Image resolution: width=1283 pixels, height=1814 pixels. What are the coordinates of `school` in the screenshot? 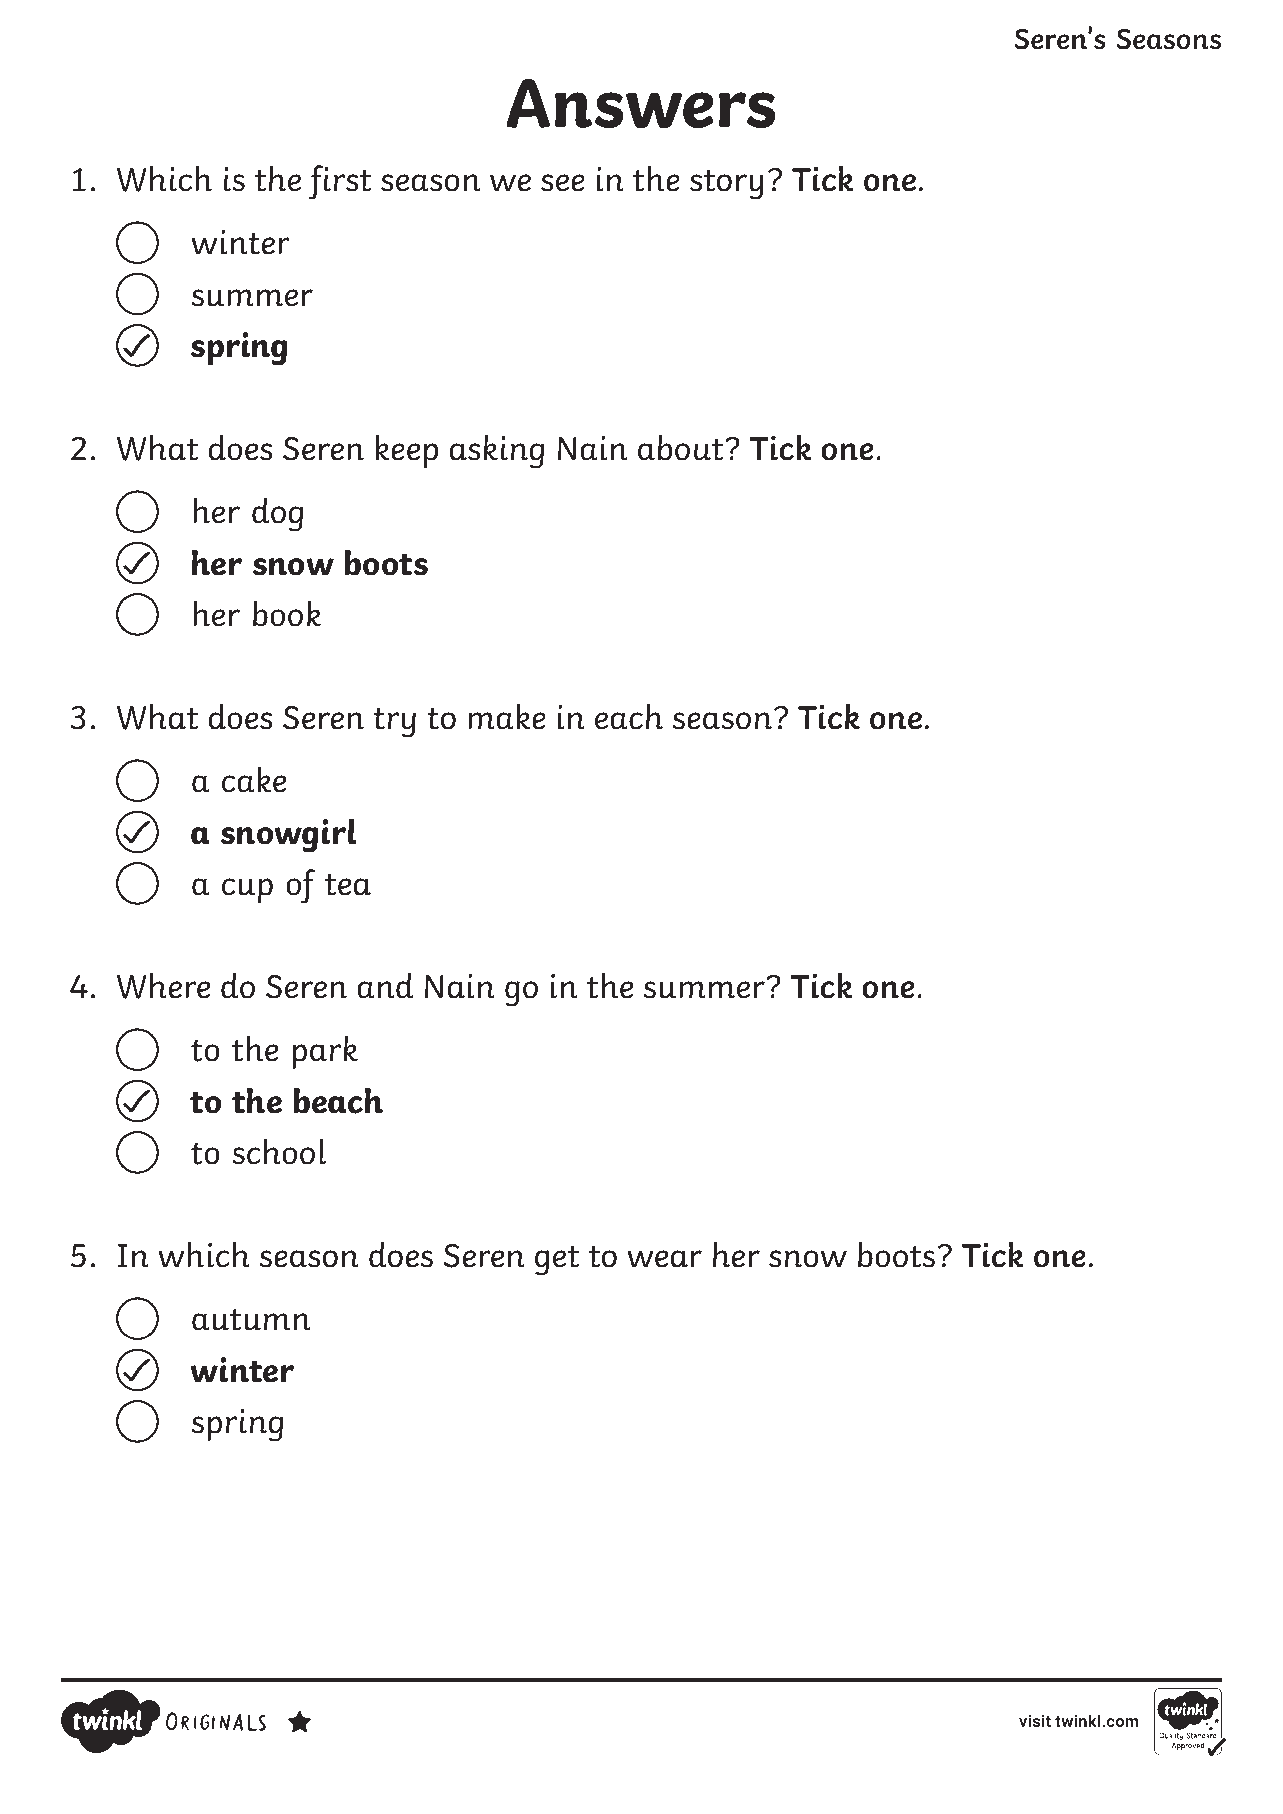 It's located at (279, 1151).
